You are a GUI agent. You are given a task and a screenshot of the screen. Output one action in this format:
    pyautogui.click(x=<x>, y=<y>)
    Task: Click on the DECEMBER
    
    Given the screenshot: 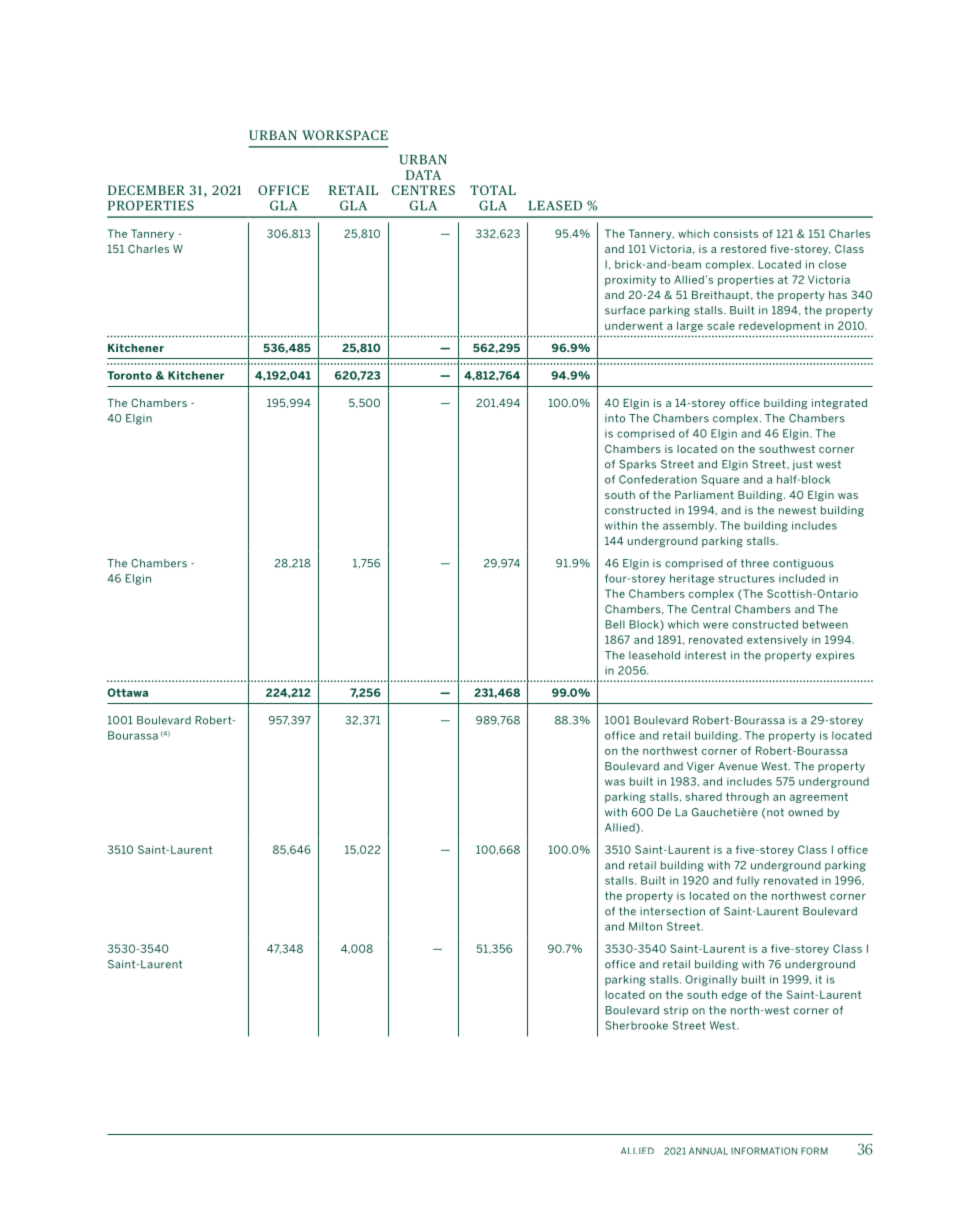 What is the action you would take?
    pyautogui.click(x=146, y=190)
